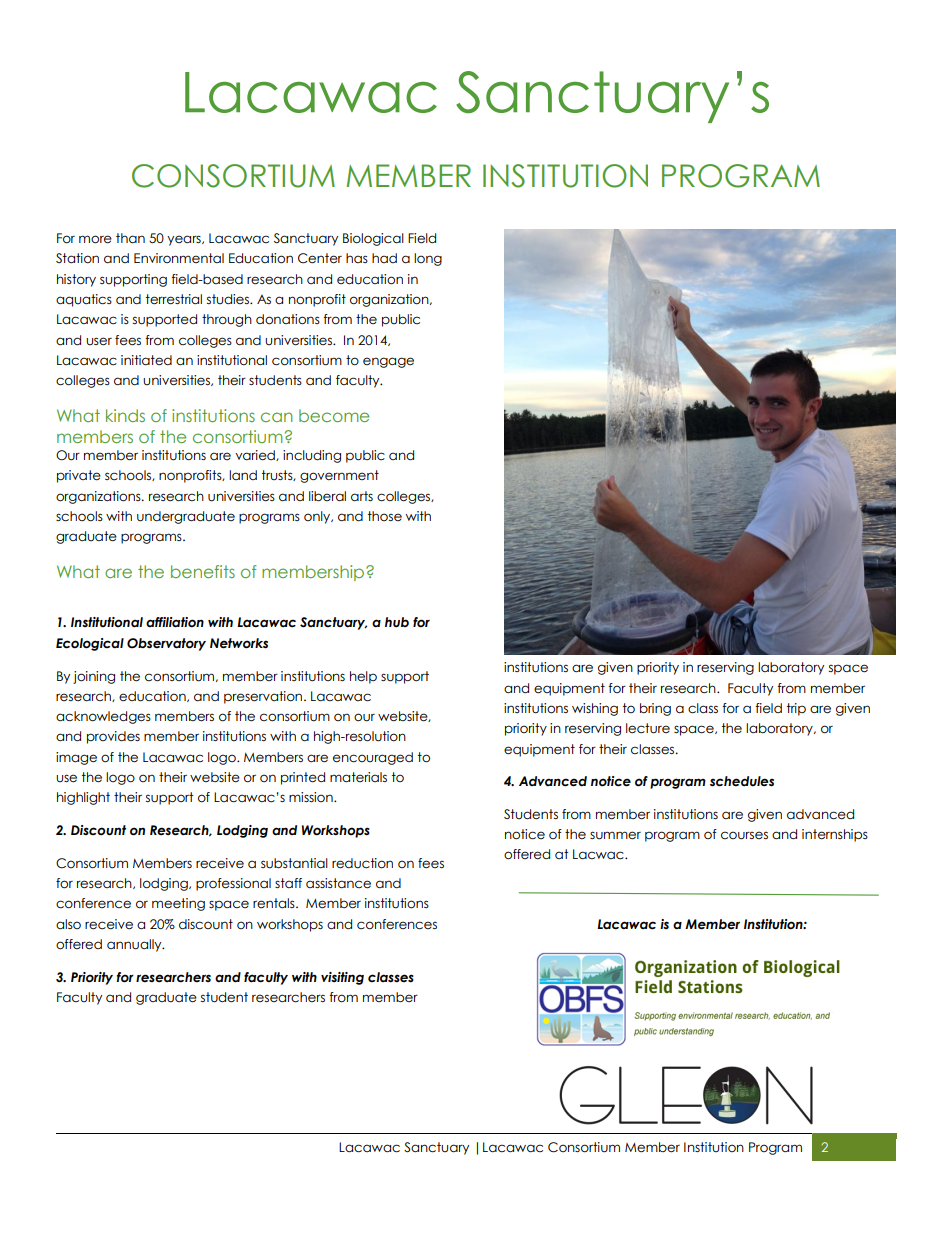 This screenshot has width=952, height=1233. What do you see at coordinates (796, 709) in the screenshot?
I see `trip` at bounding box center [796, 709].
